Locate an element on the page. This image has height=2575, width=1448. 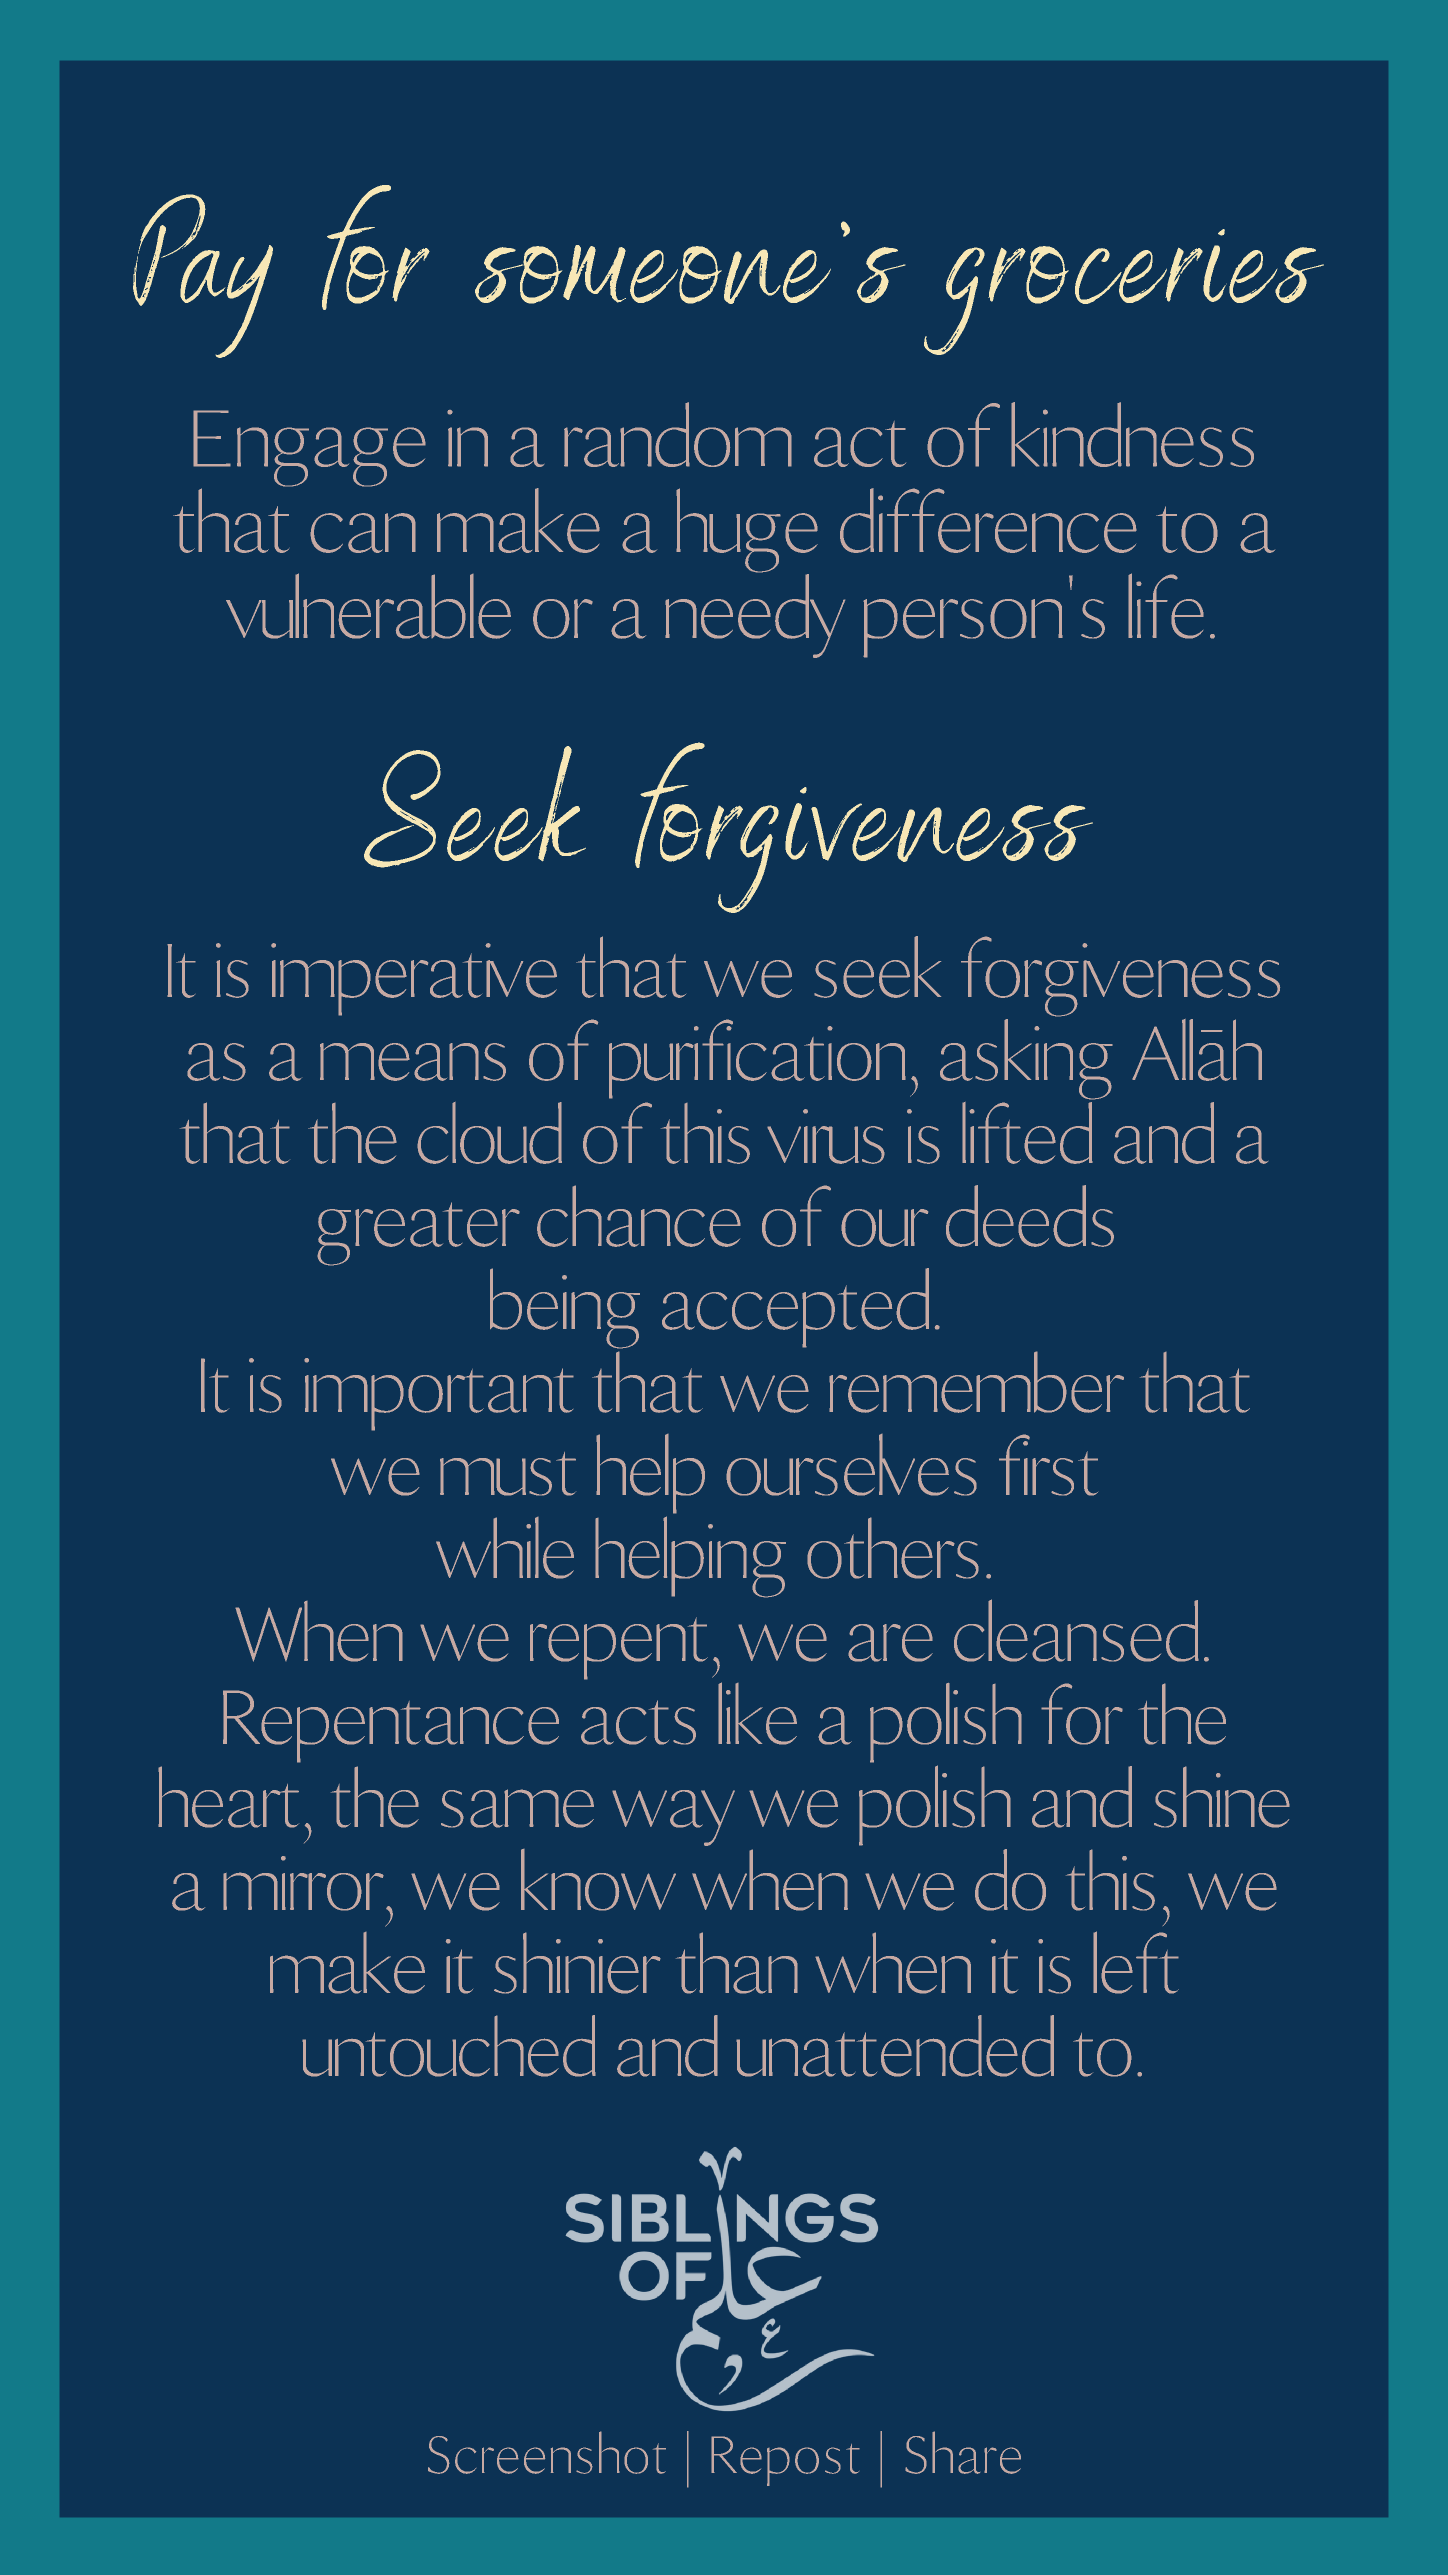
groceries is located at coordinates (1124, 292).
